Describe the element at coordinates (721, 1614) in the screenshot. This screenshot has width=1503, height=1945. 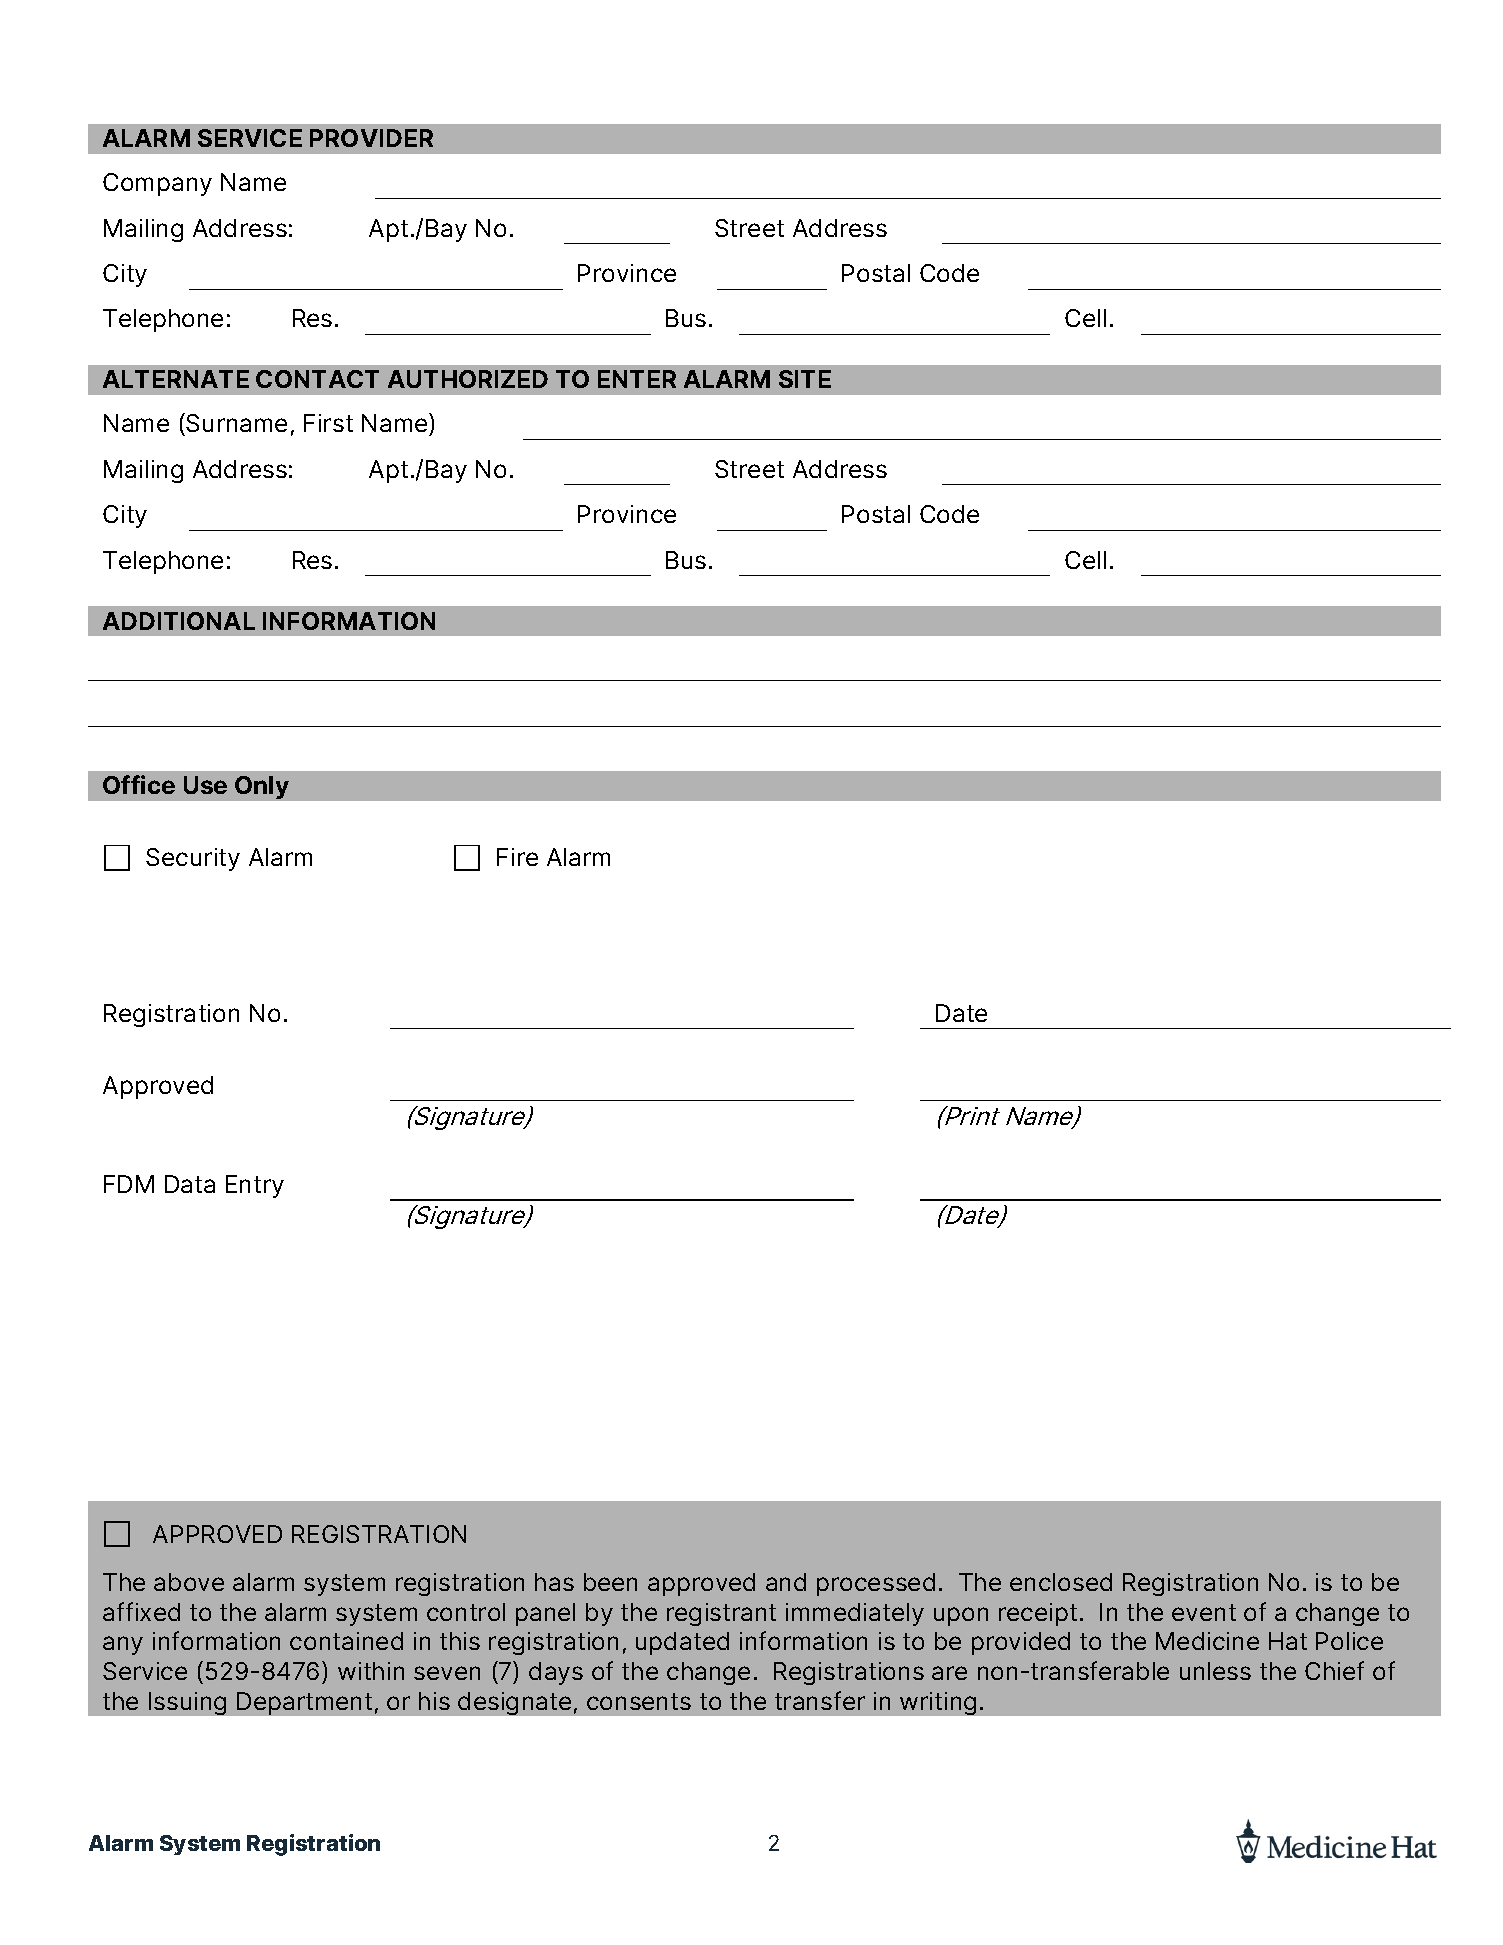
I see `registrant` at that location.
